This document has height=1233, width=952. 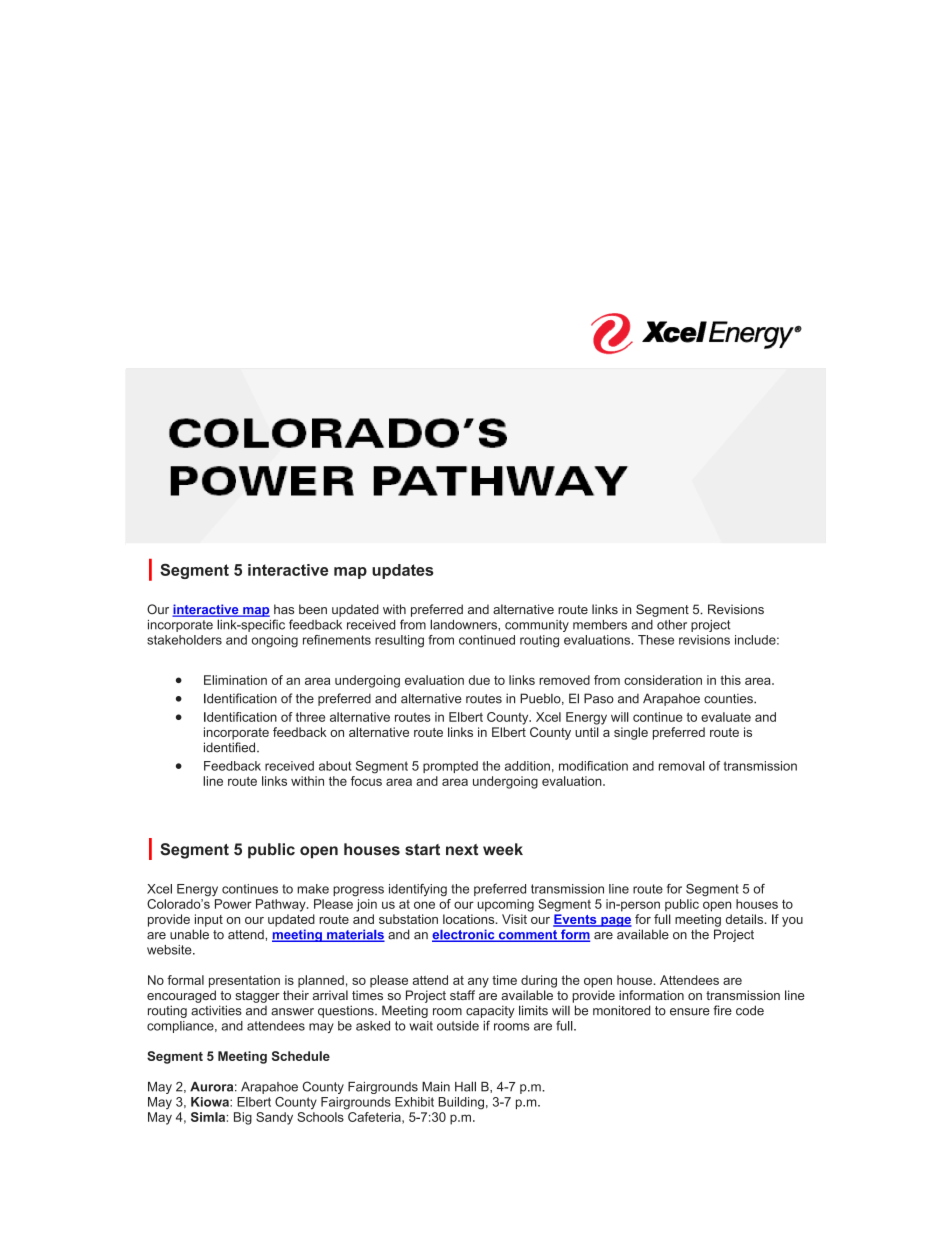 I want to click on Kiowa, so click(x=211, y=1102).
